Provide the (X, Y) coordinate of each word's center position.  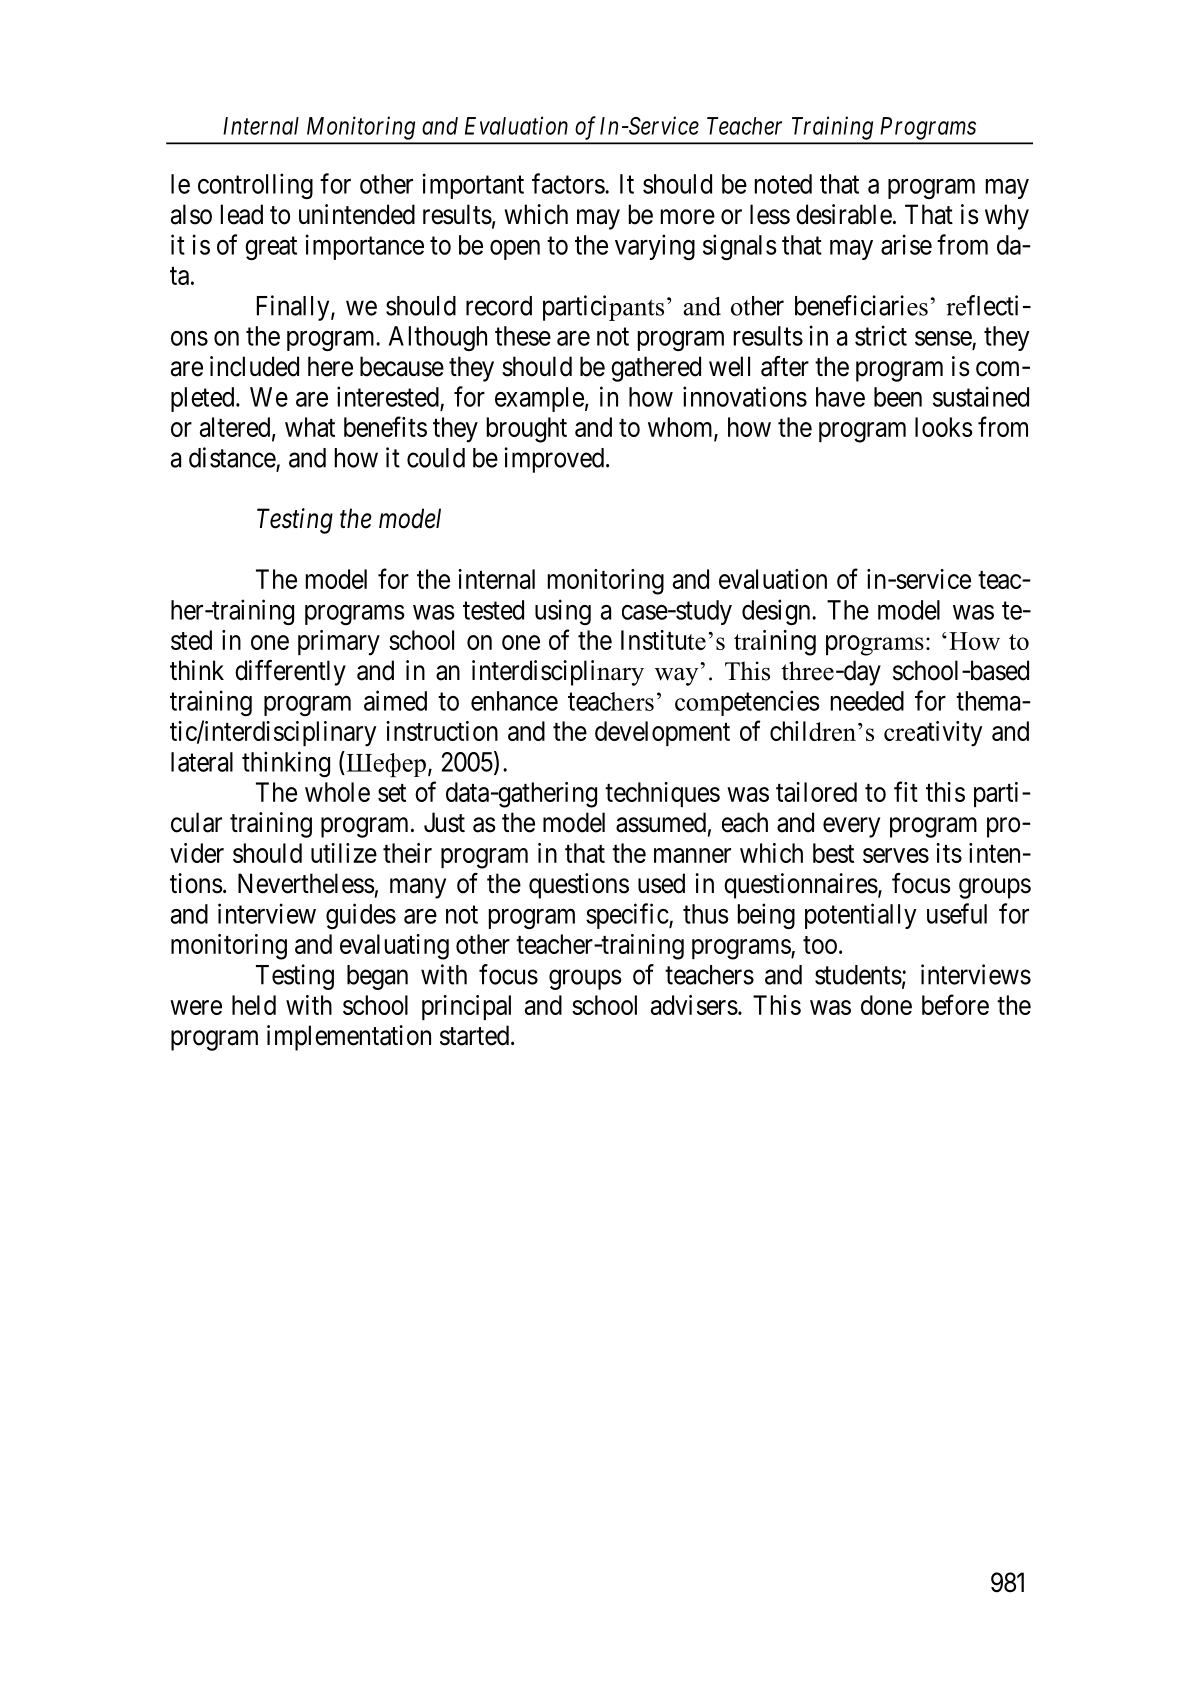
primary (339, 643)
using (563, 612)
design (777, 612)
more (688, 217)
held (254, 1005)
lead (242, 214)
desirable (844, 214)
